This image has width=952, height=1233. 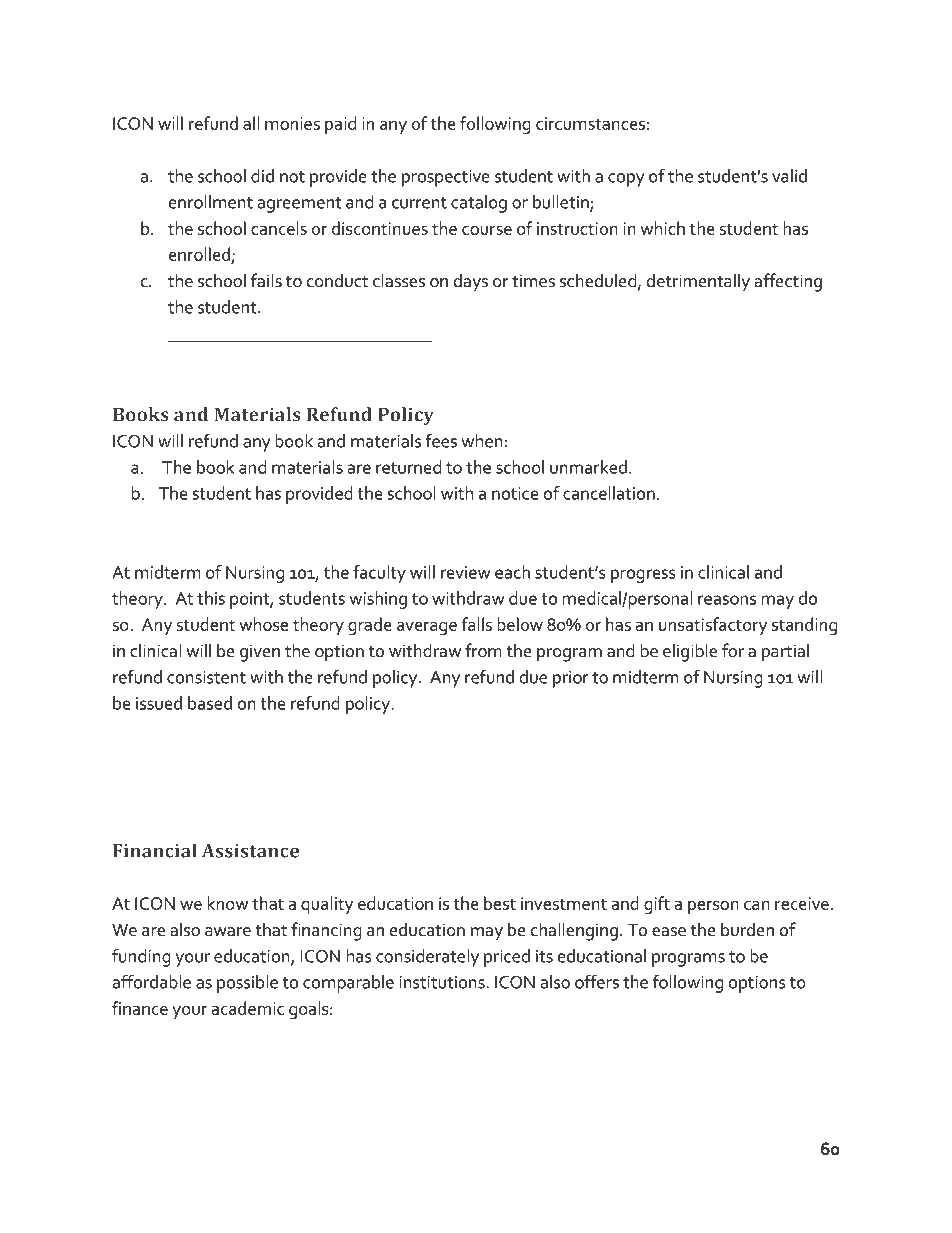 What do you see at coordinates (211, 598) in the image?
I see `this` at bounding box center [211, 598].
